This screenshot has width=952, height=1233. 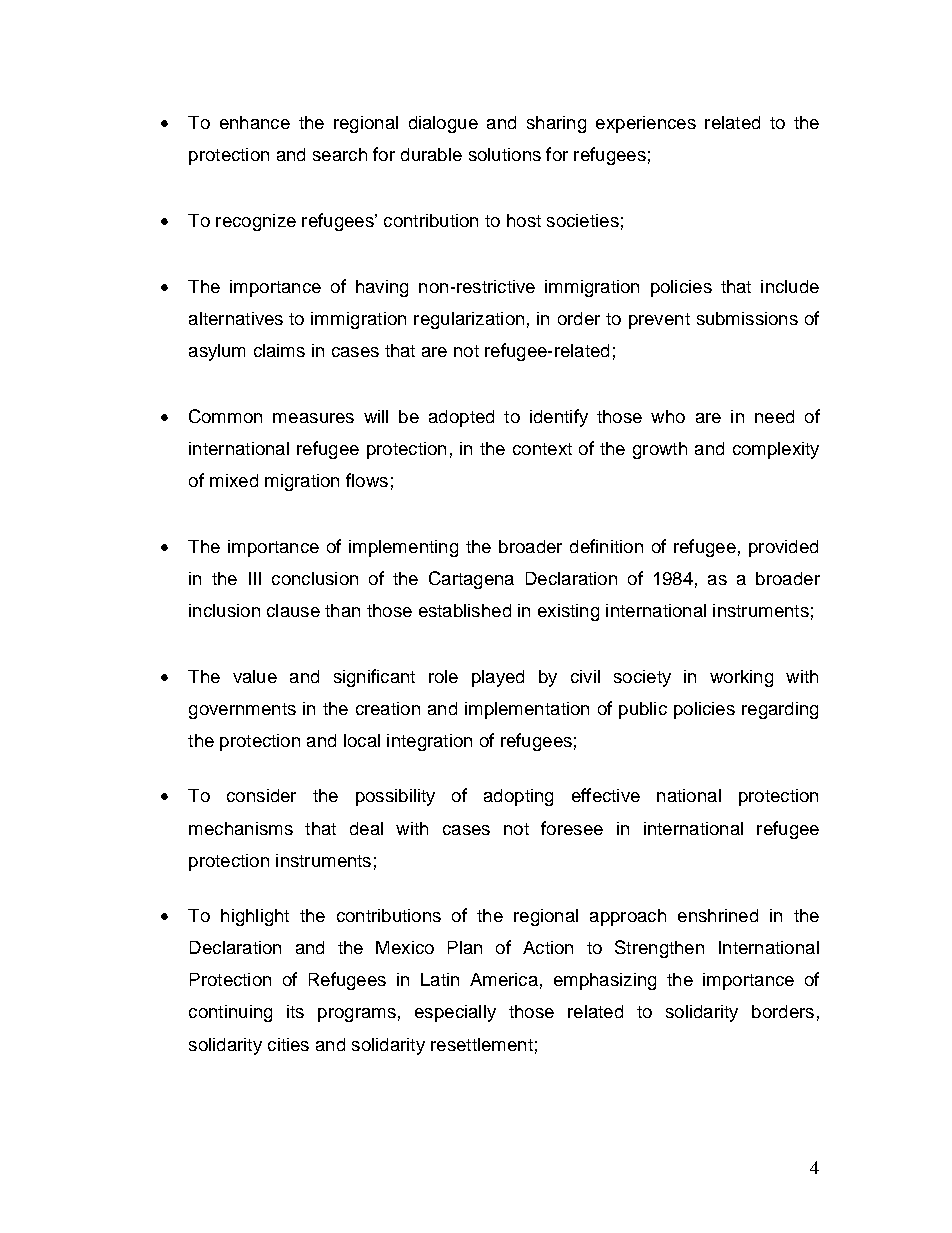 I want to click on Cartagena, so click(x=471, y=580).
